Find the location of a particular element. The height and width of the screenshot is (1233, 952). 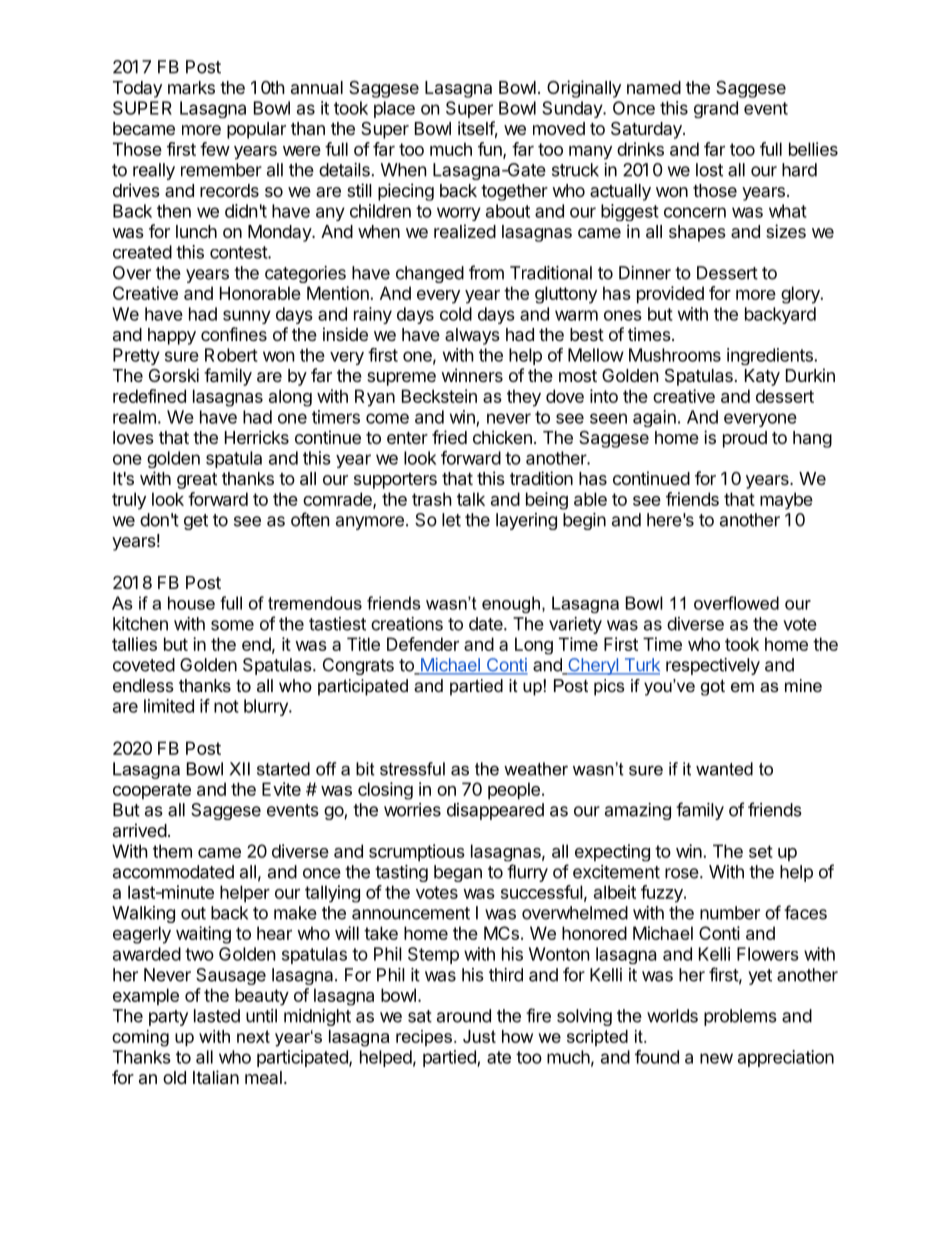

grand is located at coordinates (716, 109).
